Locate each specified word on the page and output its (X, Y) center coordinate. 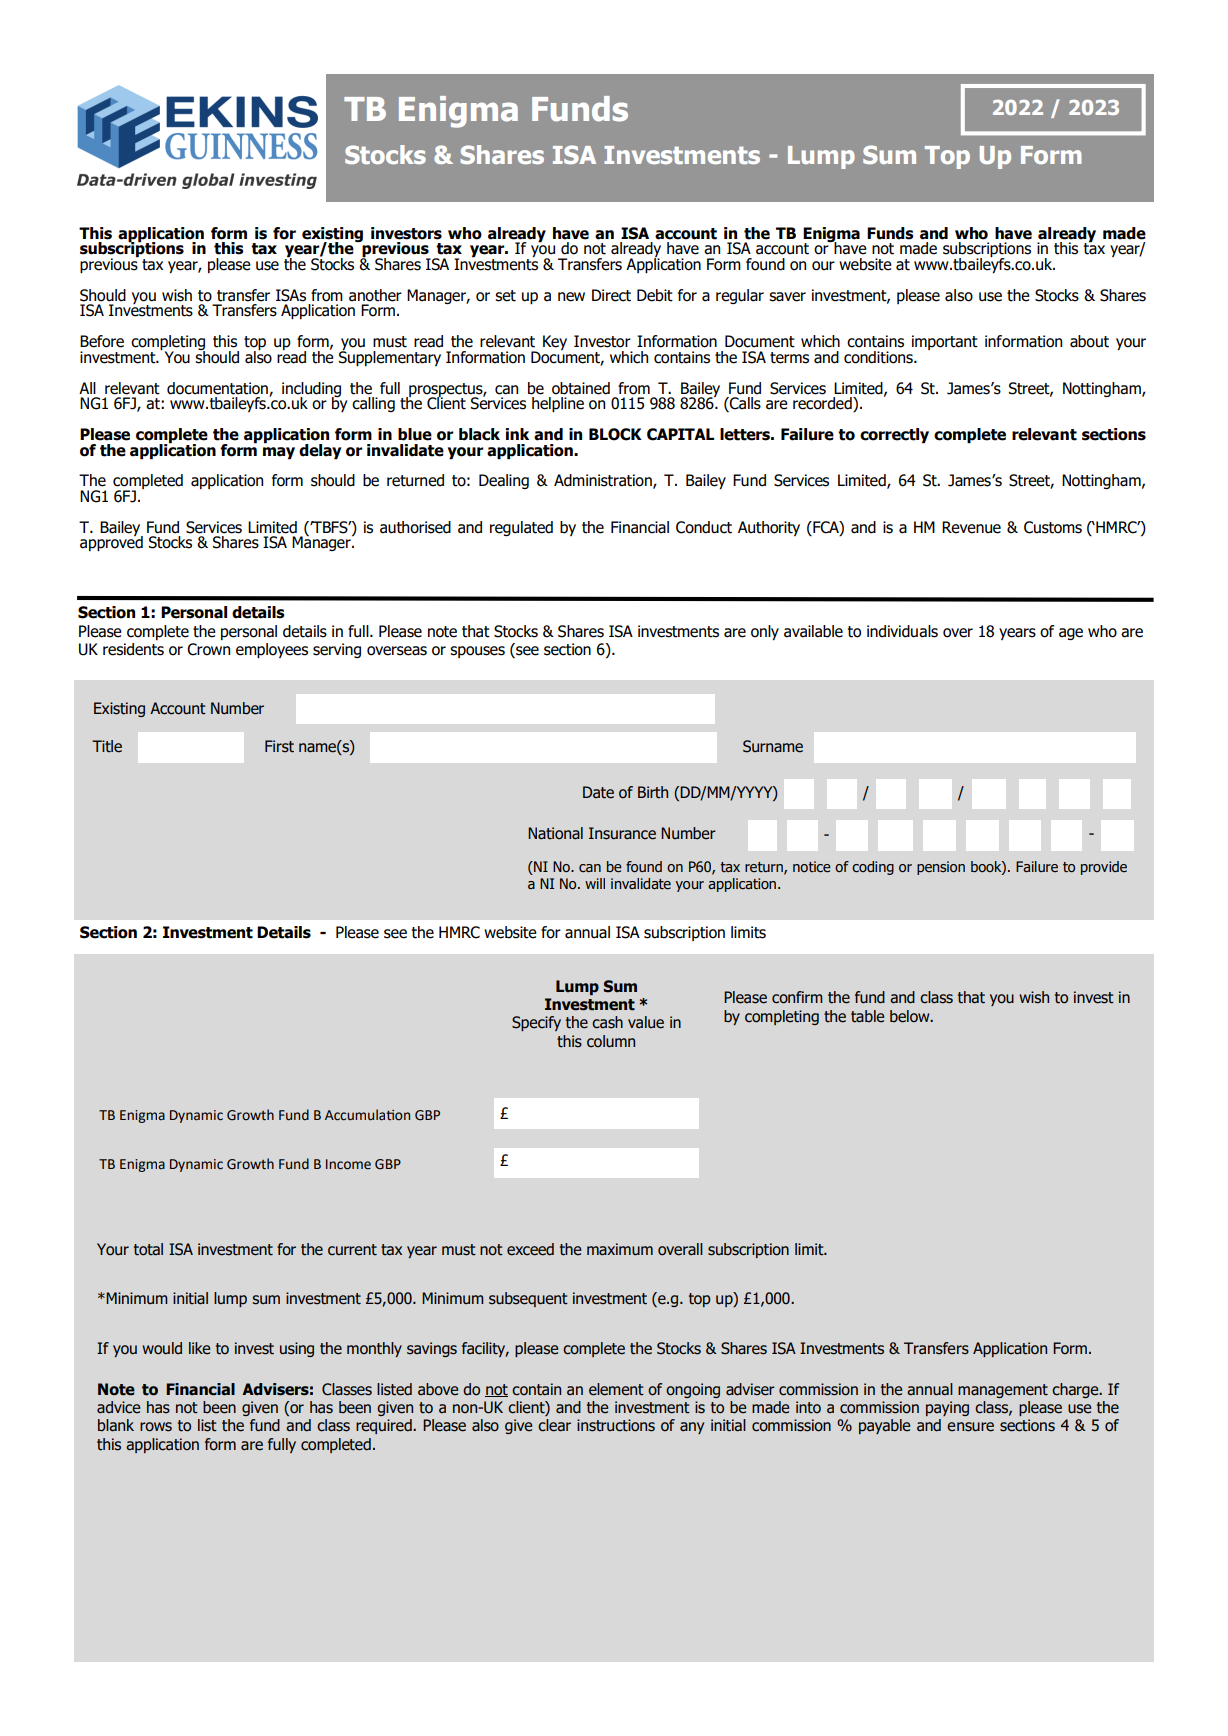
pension (941, 868)
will (595, 883)
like (199, 1348)
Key (555, 342)
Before (102, 341)
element (616, 1389)
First (279, 746)
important (945, 342)
